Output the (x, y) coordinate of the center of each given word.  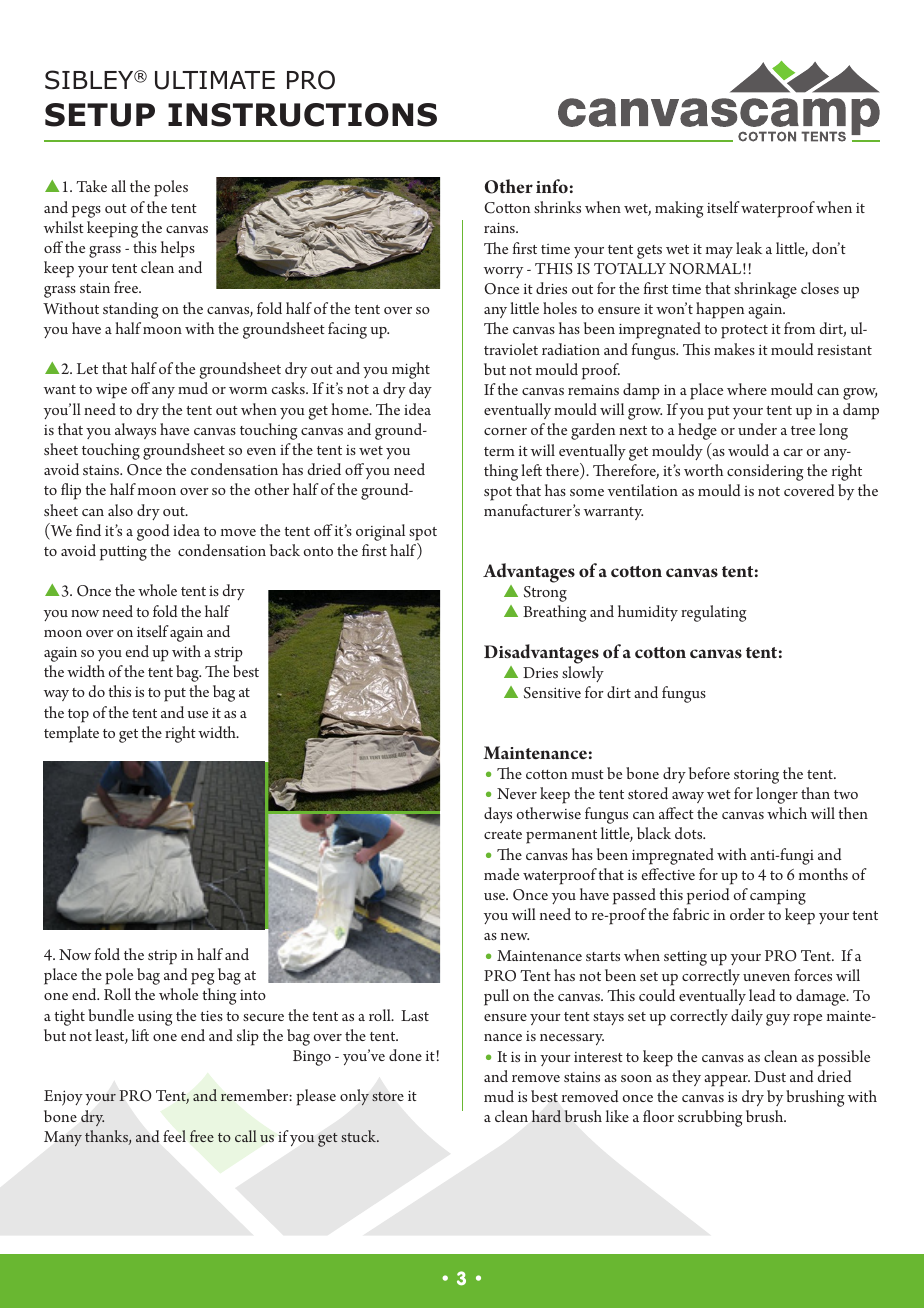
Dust (770, 1076)
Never (517, 793)
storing (756, 776)
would (748, 450)
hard (546, 1116)
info (552, 186)
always (135, 431)
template (71, 734)
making (679, 209)
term (499, 451)
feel (174, 1136)
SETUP (100, 115)
